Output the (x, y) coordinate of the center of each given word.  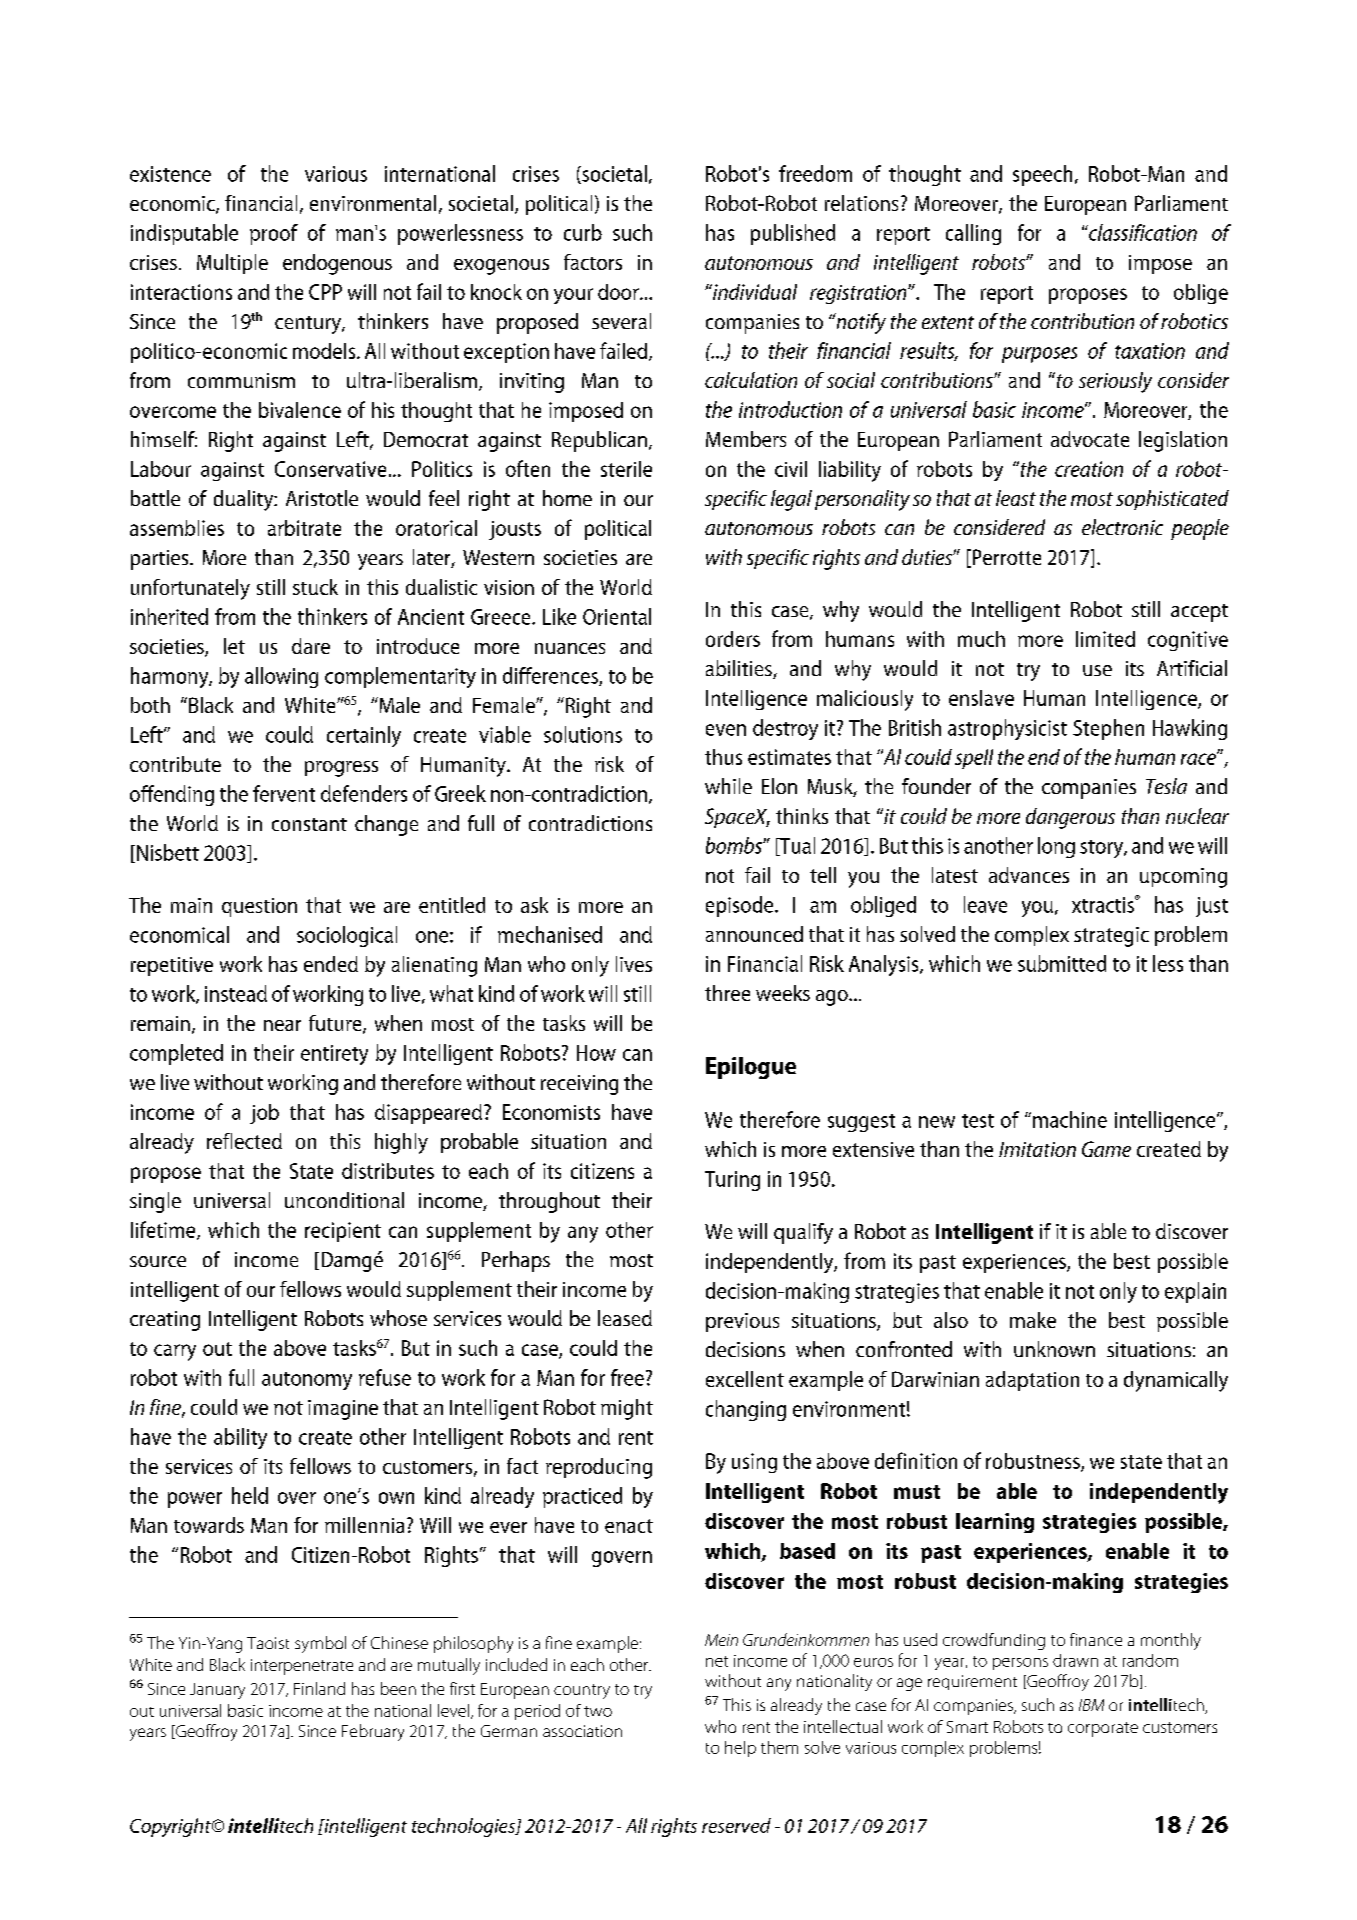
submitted (1062, 963)
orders (733, 639)
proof (274, 234)
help (740, 1749)
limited (1105, 639)
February (373, 1732)
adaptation (1032, 1381)
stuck (315, 587)
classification (1142, 232)
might (627, 1409)
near (282, 1025)
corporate (1103, 1729)
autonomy (307, 1381)
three (727, 993)
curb (583, 232)
